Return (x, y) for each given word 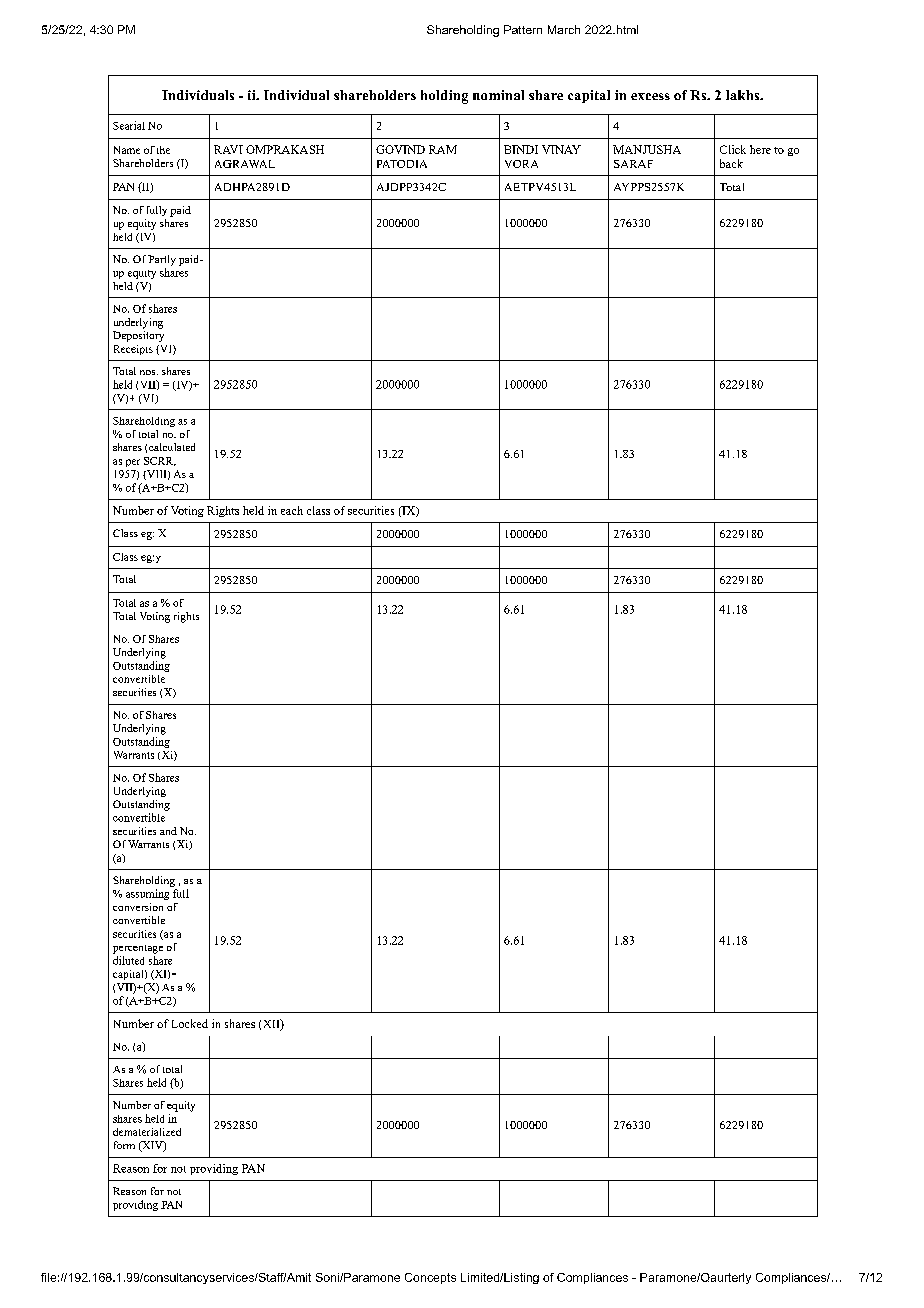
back (731, 163)
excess (650, 96)
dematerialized (147, 1132)
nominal (498, 95)
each (292, 510)
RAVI (228, 149)
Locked (190, 1023)
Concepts (430, 1278)
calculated (172, 447)
